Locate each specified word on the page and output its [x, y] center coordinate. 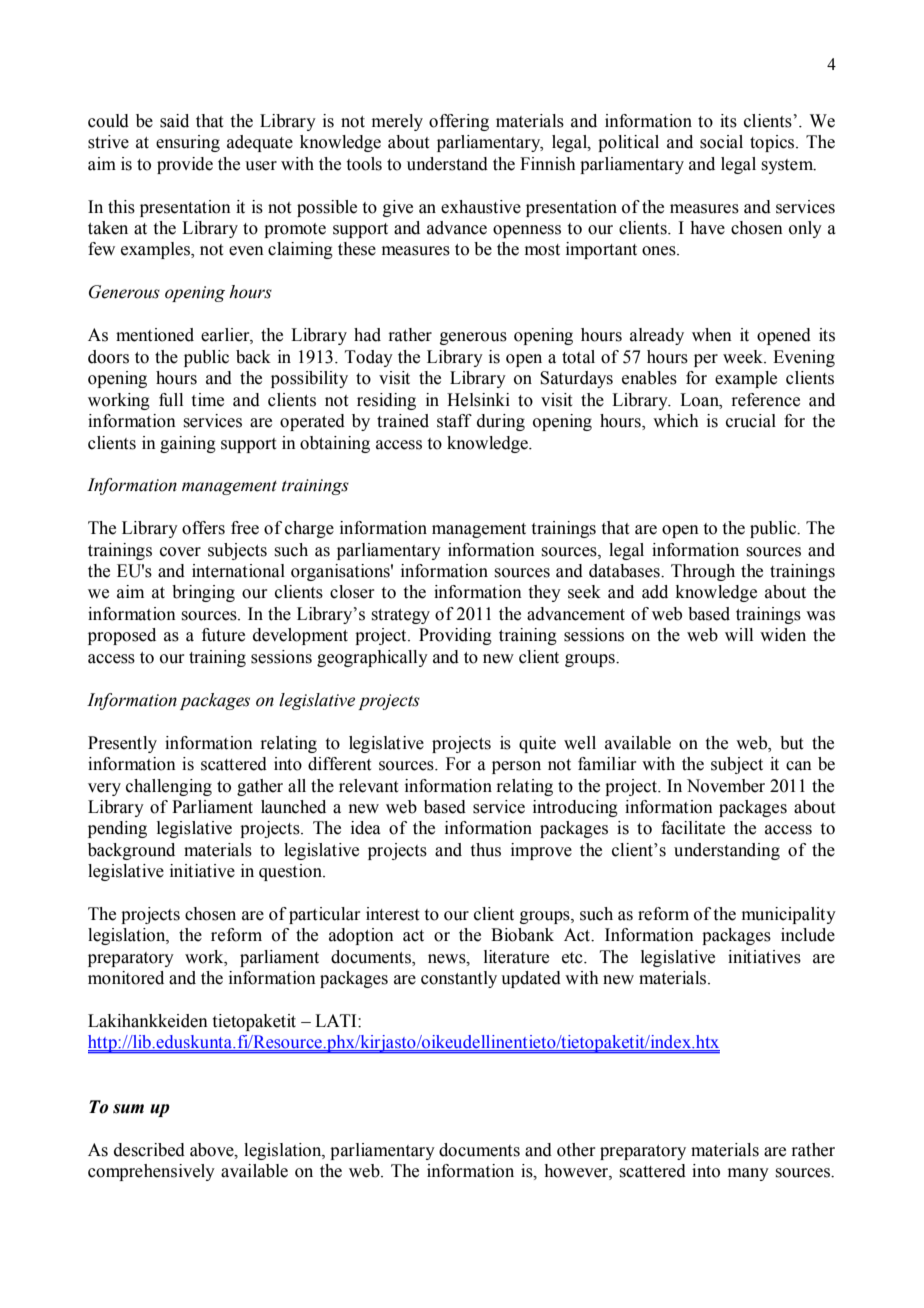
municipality [789, 915]
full [171, 400]
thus [486, 850]
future [223, 635]
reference [765, 400]
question [291, 872]
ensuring [188, 143]
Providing [455, 636]
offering [459, 122]
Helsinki [478, 400]
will [739, 634]
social [721, 142]
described [149, 1150]
